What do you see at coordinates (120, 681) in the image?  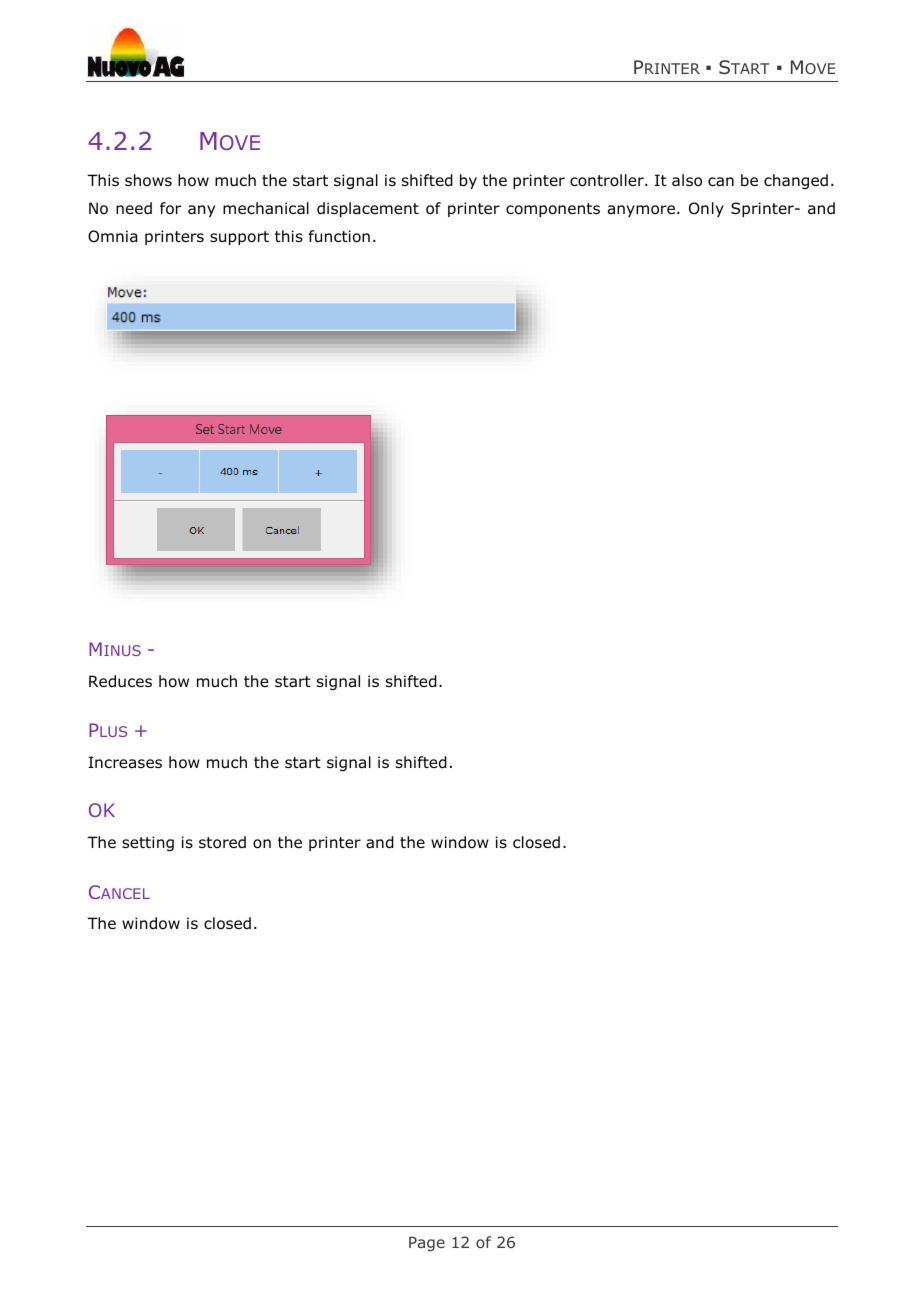 I see `Reduces` at bounding box center [120, 681].
